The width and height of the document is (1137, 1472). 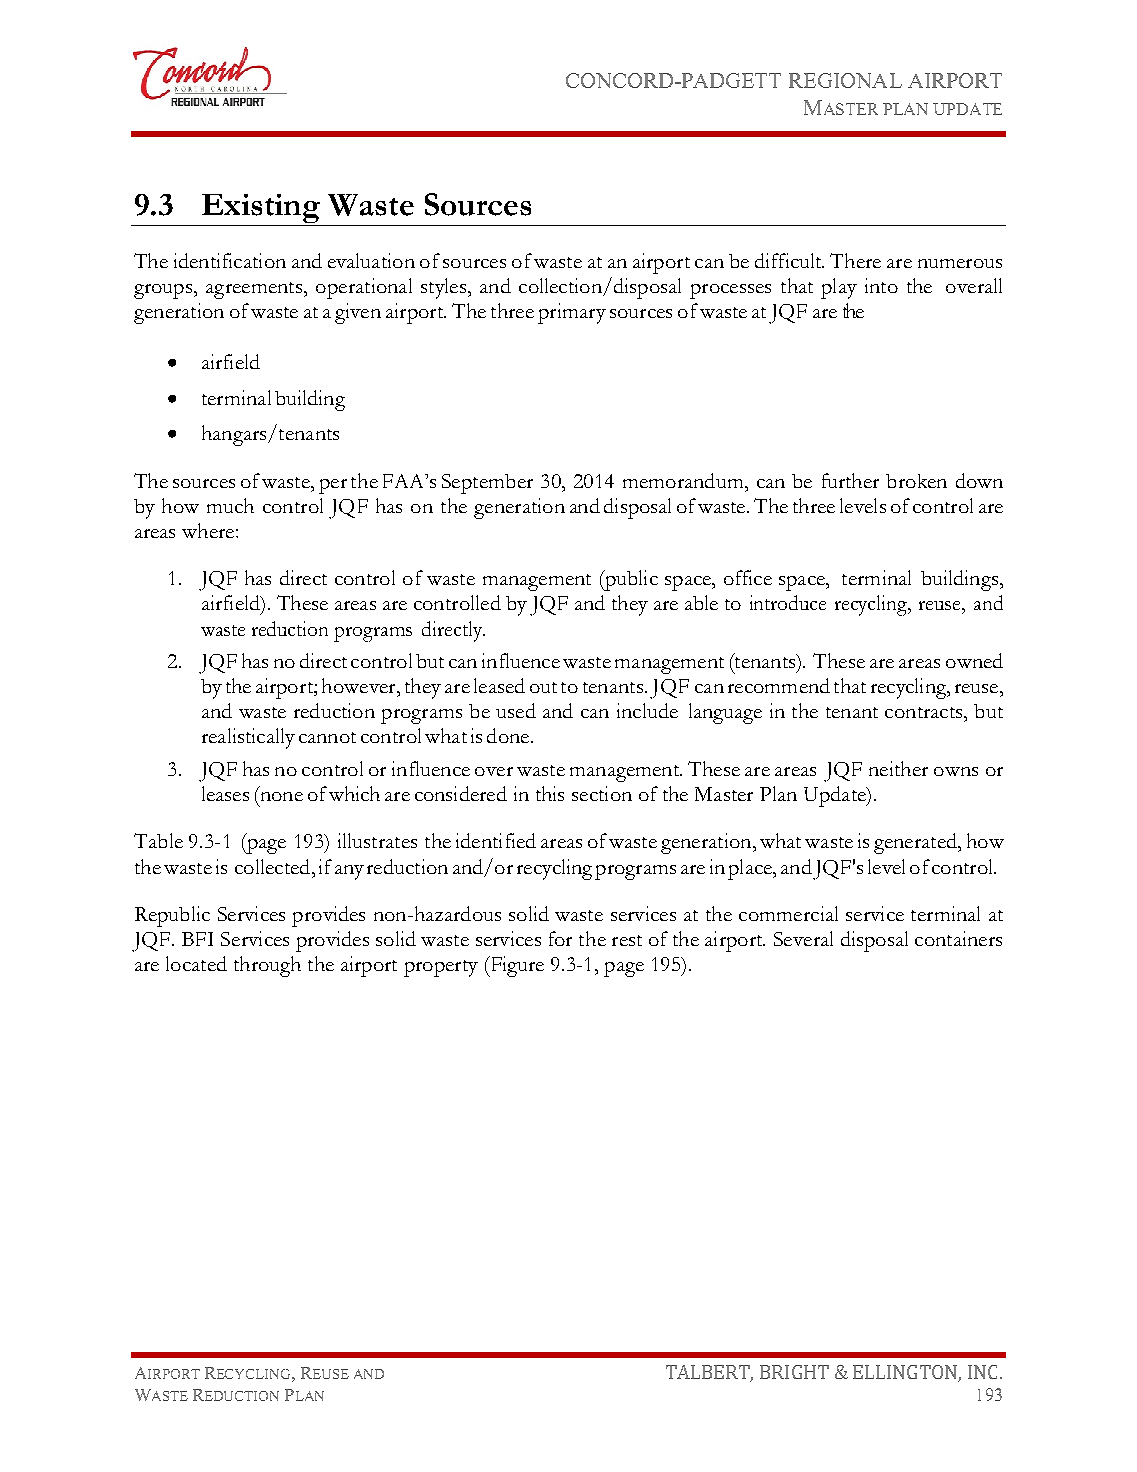 I want to click on levels, so click(x=863, y=505).
